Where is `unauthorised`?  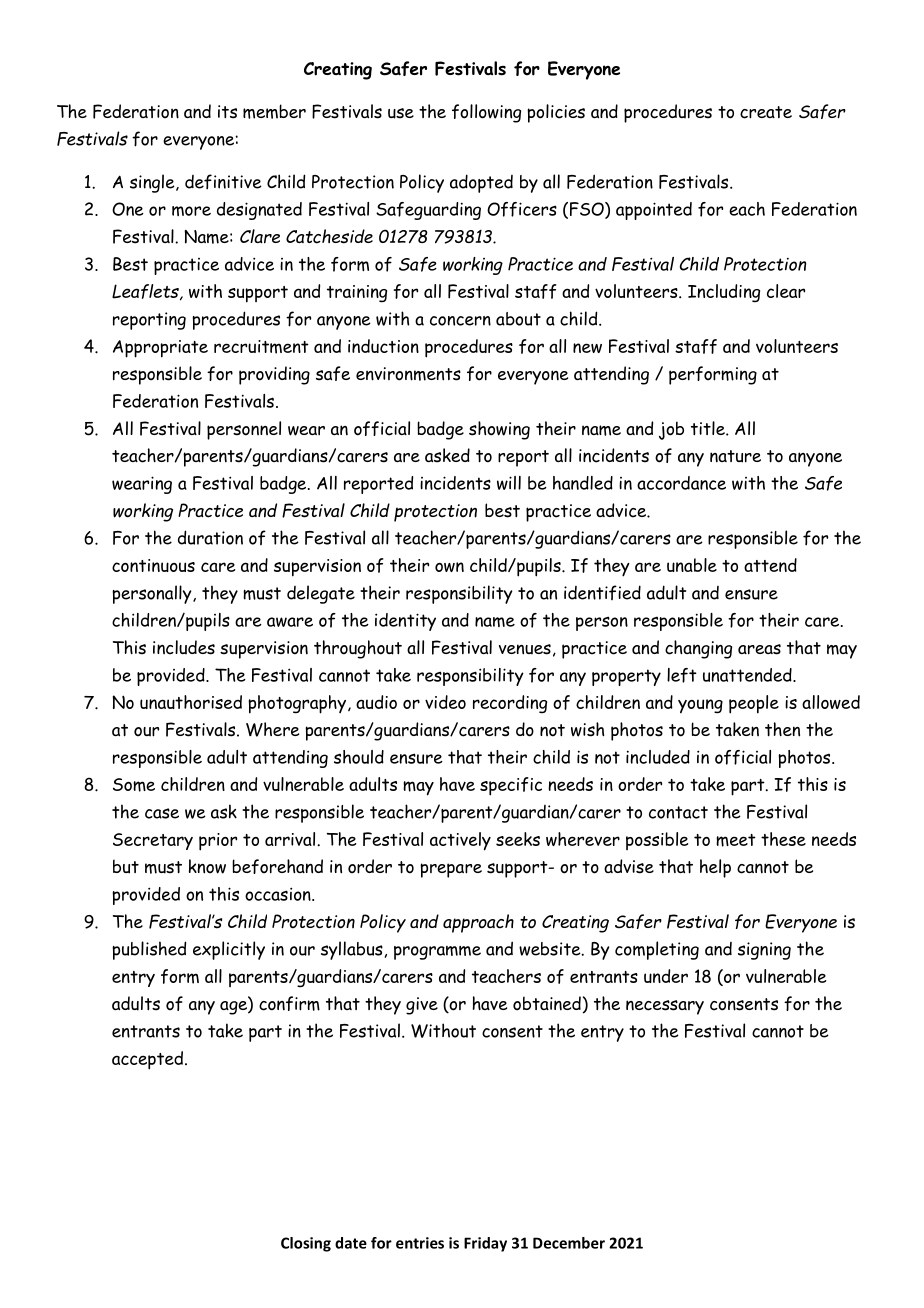 unauthorised is located at coordinates (191, 702).
